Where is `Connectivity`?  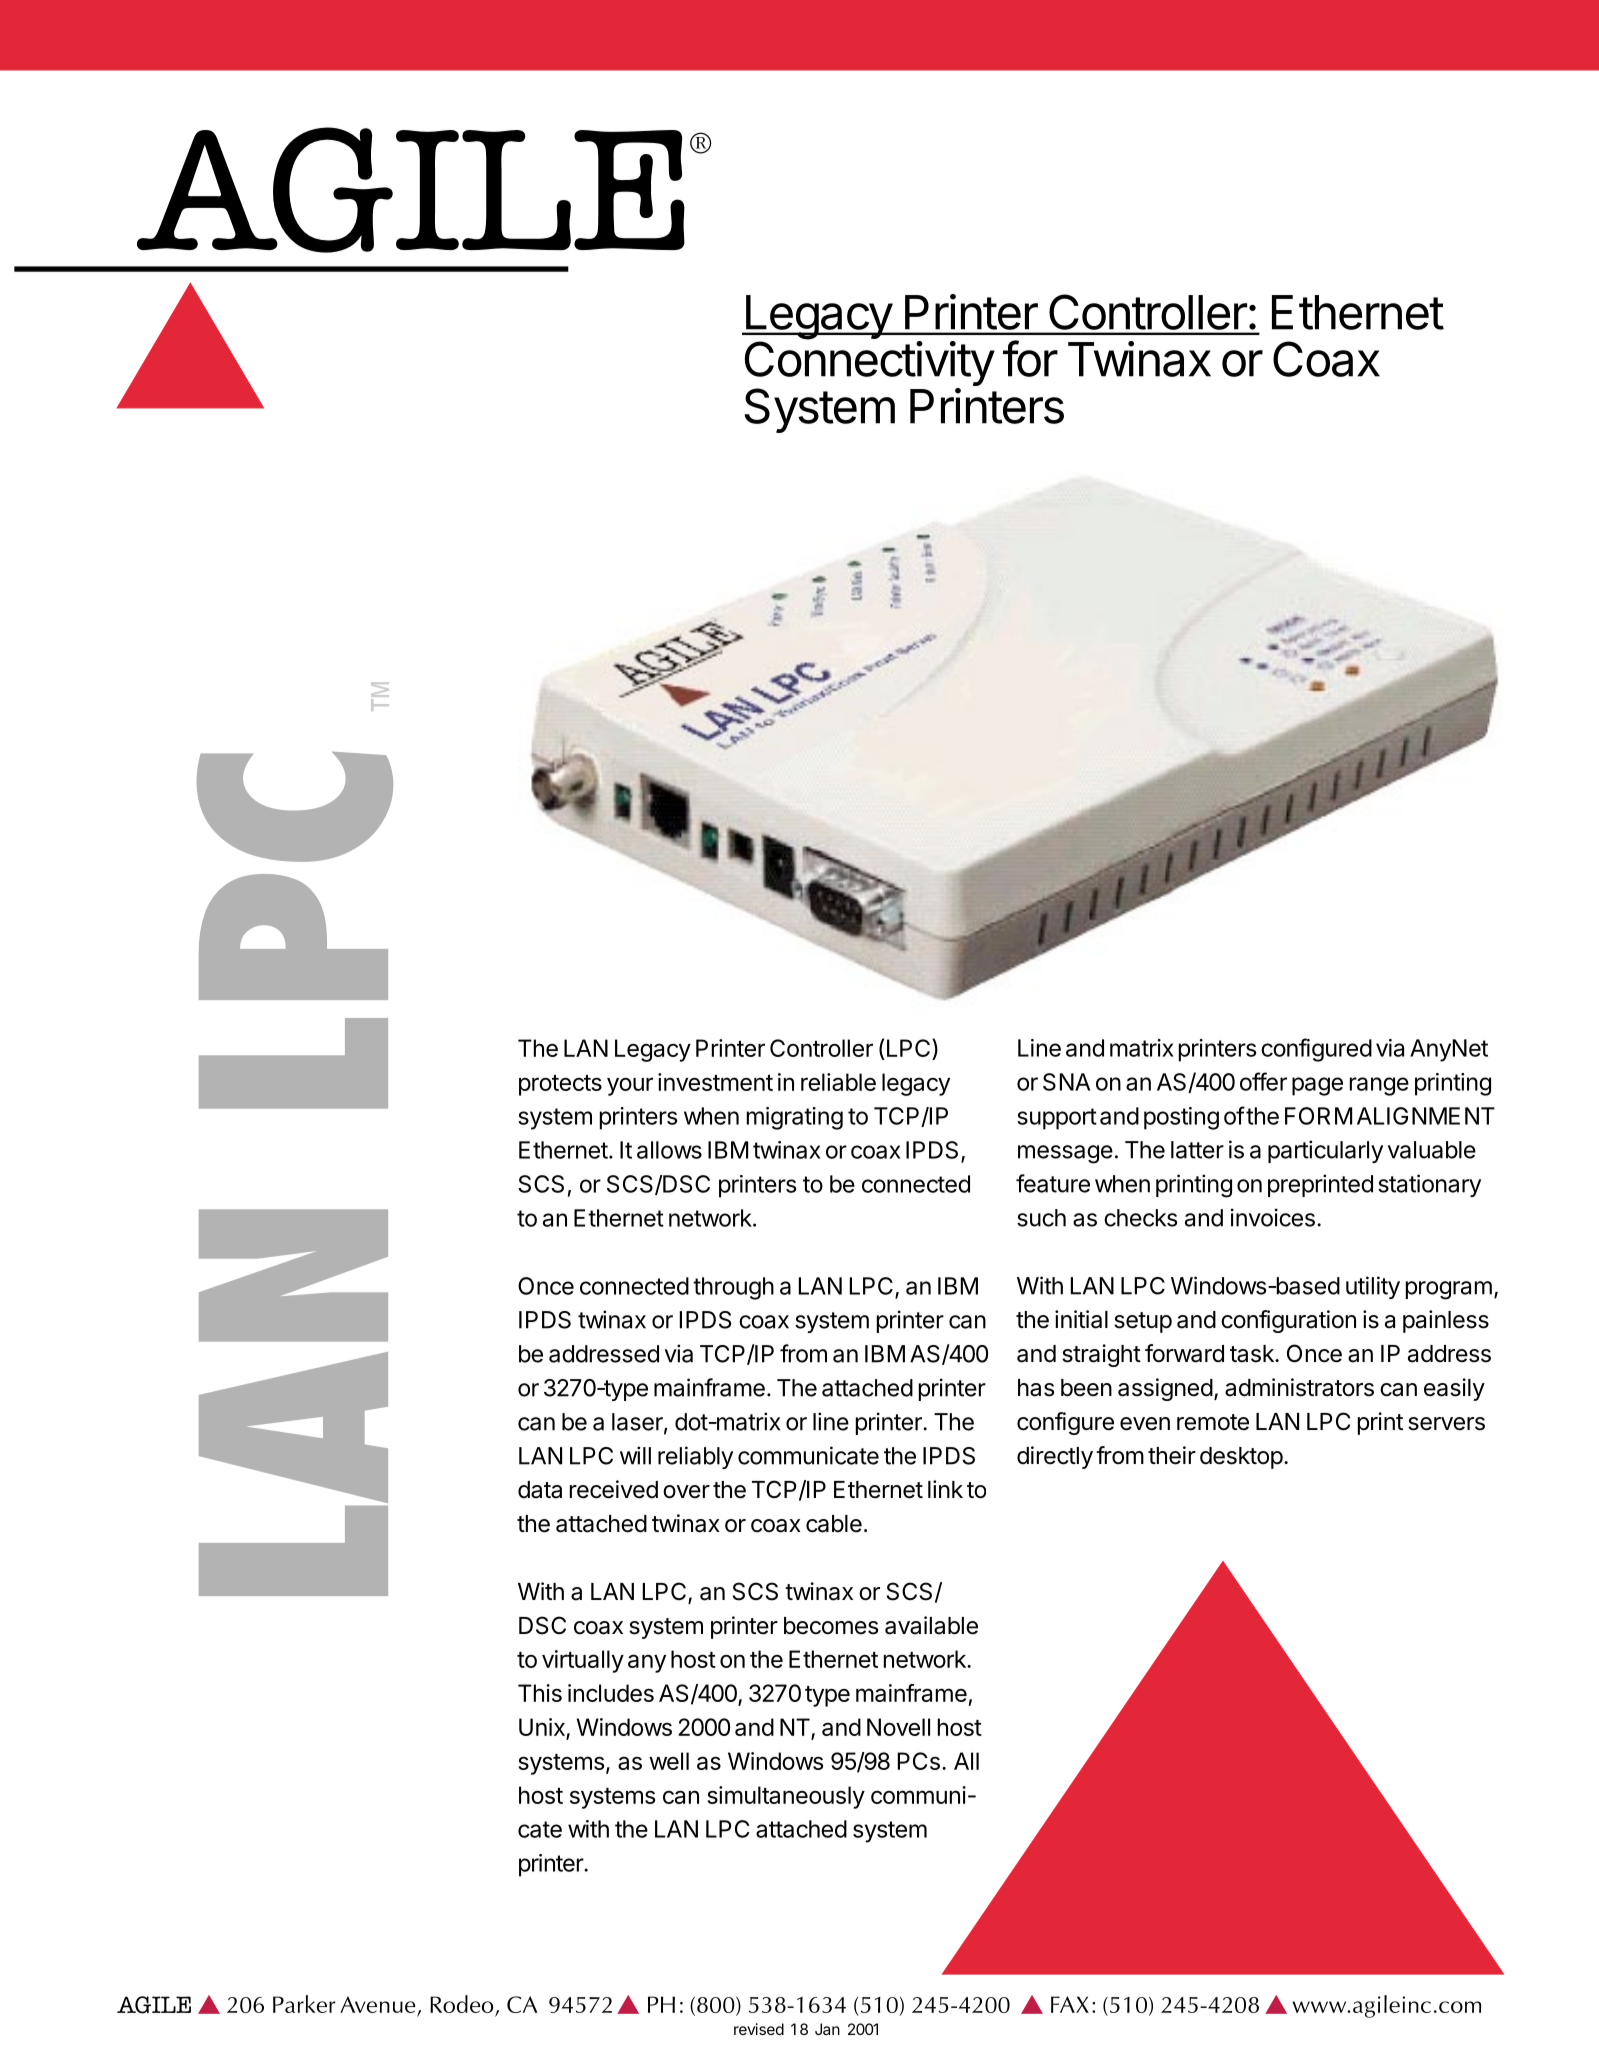
Connectivity is located at coordinates (870, 364).
